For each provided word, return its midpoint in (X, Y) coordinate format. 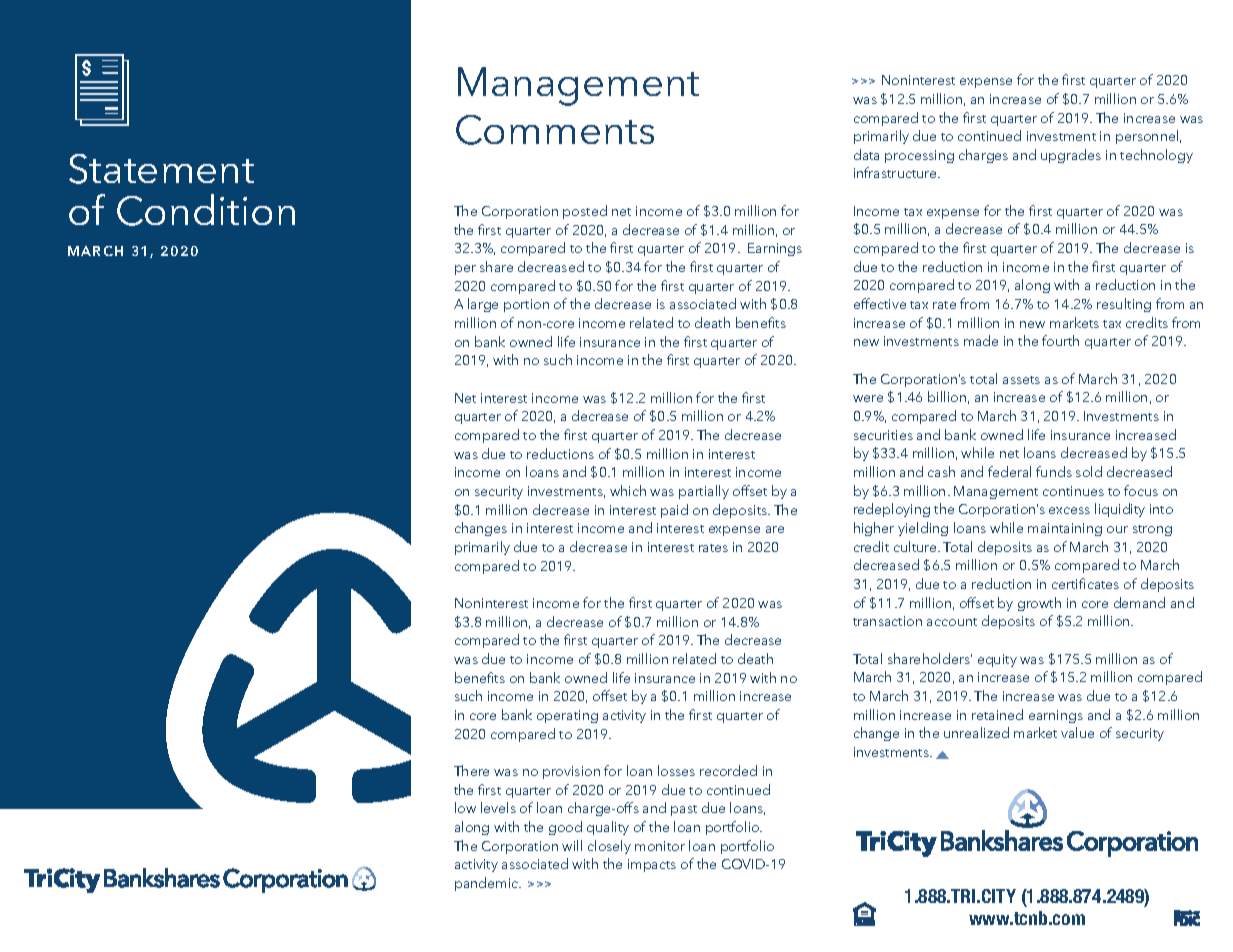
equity (997, 660)
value (1077, 732)
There (471, 770)
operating (567, 716)
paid (674, 511)
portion (526, 305)
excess (1069, 510)
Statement (161, 169)
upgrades (1071, 156)
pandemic (488, 884)
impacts (652, 865)
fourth (1060, 340)
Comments (555, 130)
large (483, 305)
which (628, 490)
